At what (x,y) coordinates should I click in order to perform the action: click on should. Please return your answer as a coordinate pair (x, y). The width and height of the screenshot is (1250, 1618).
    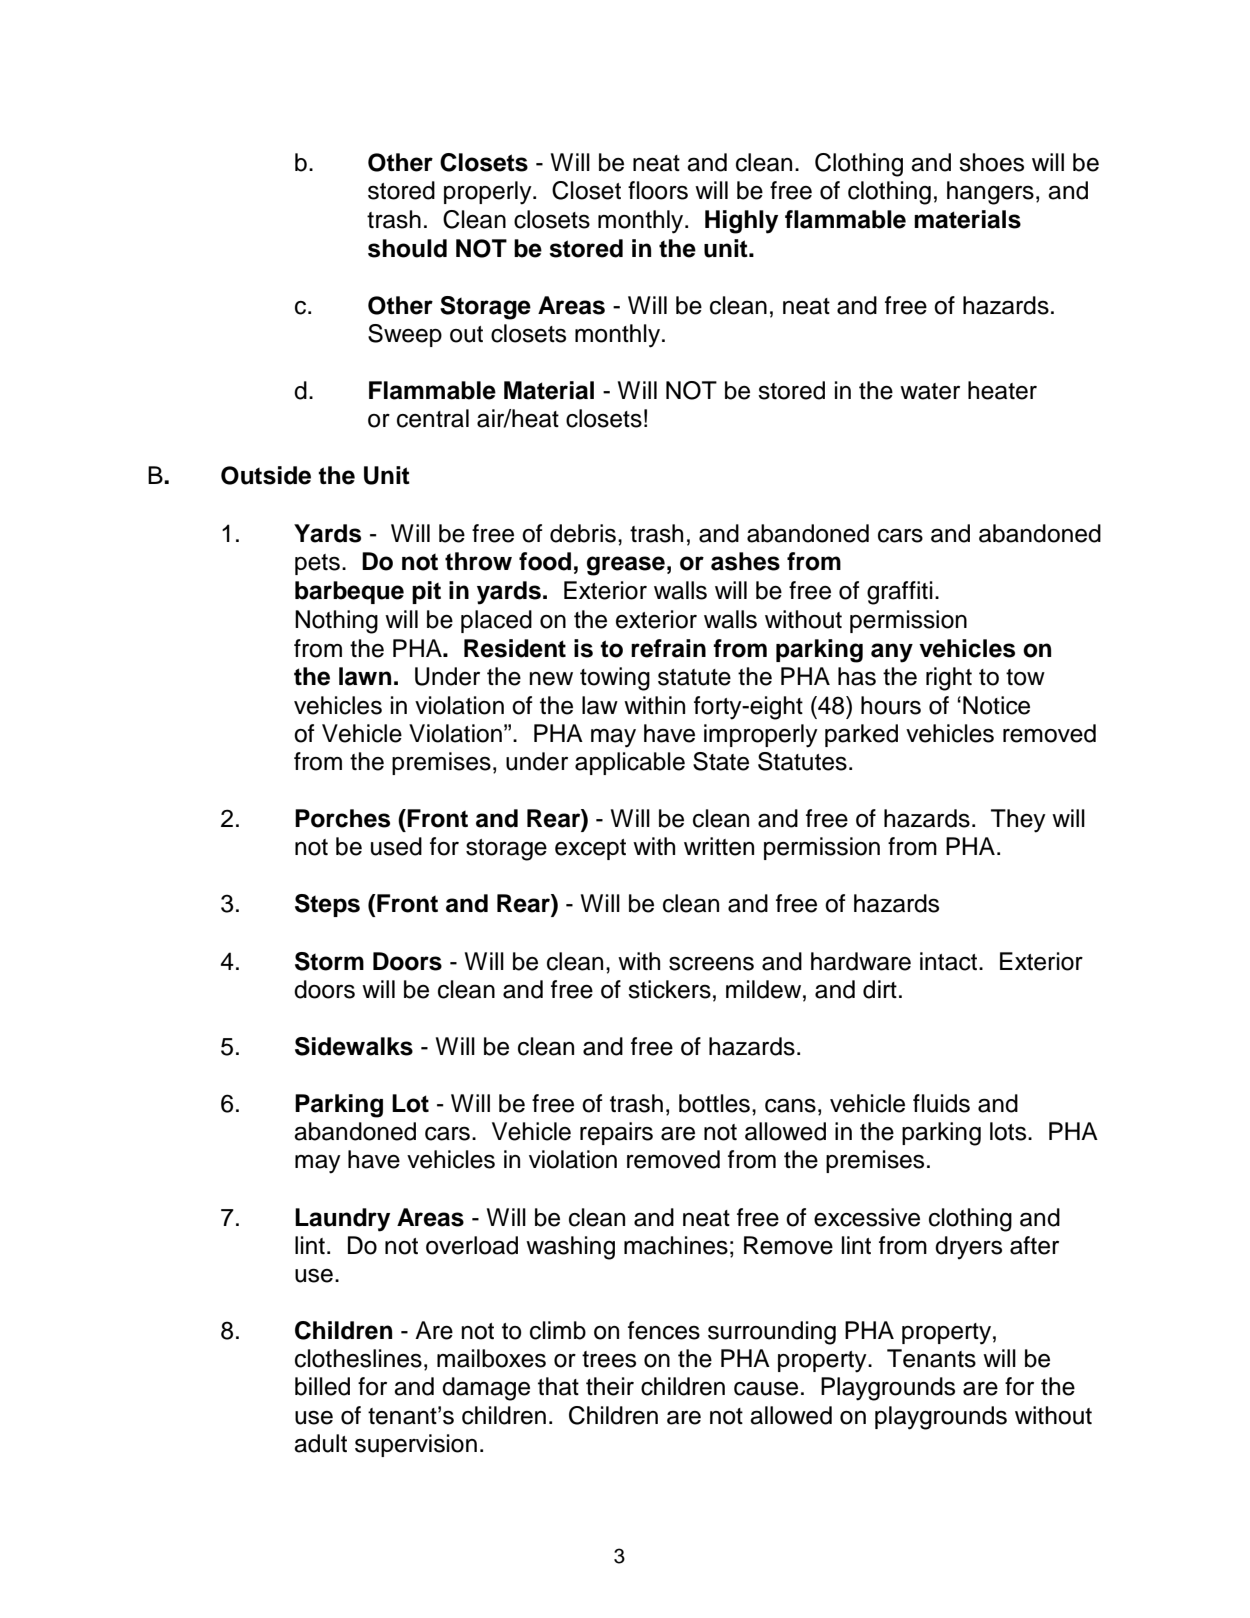
    Looking at the image, I should click on (407, 248).
